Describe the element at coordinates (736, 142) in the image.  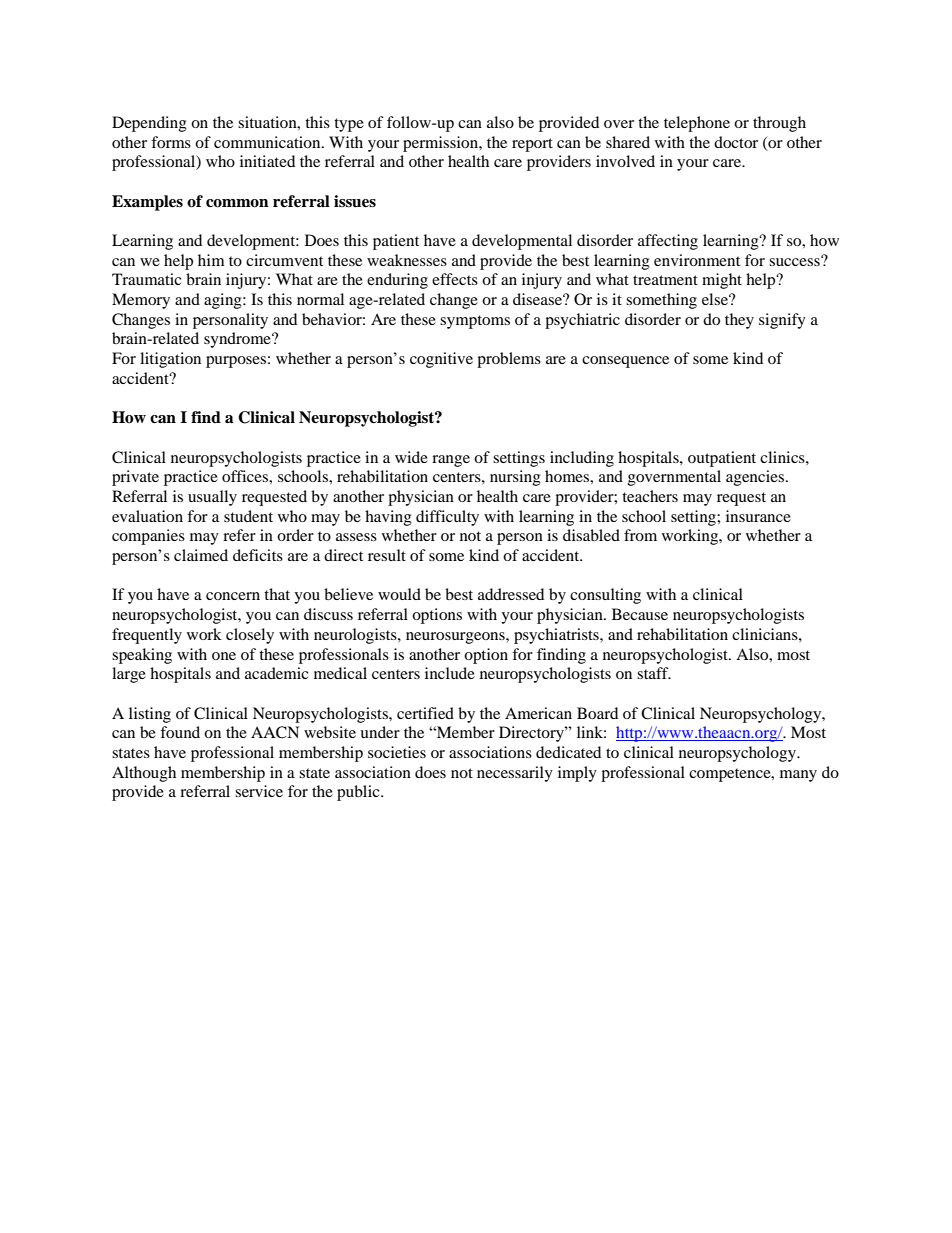
I see `doctor` at that location.
